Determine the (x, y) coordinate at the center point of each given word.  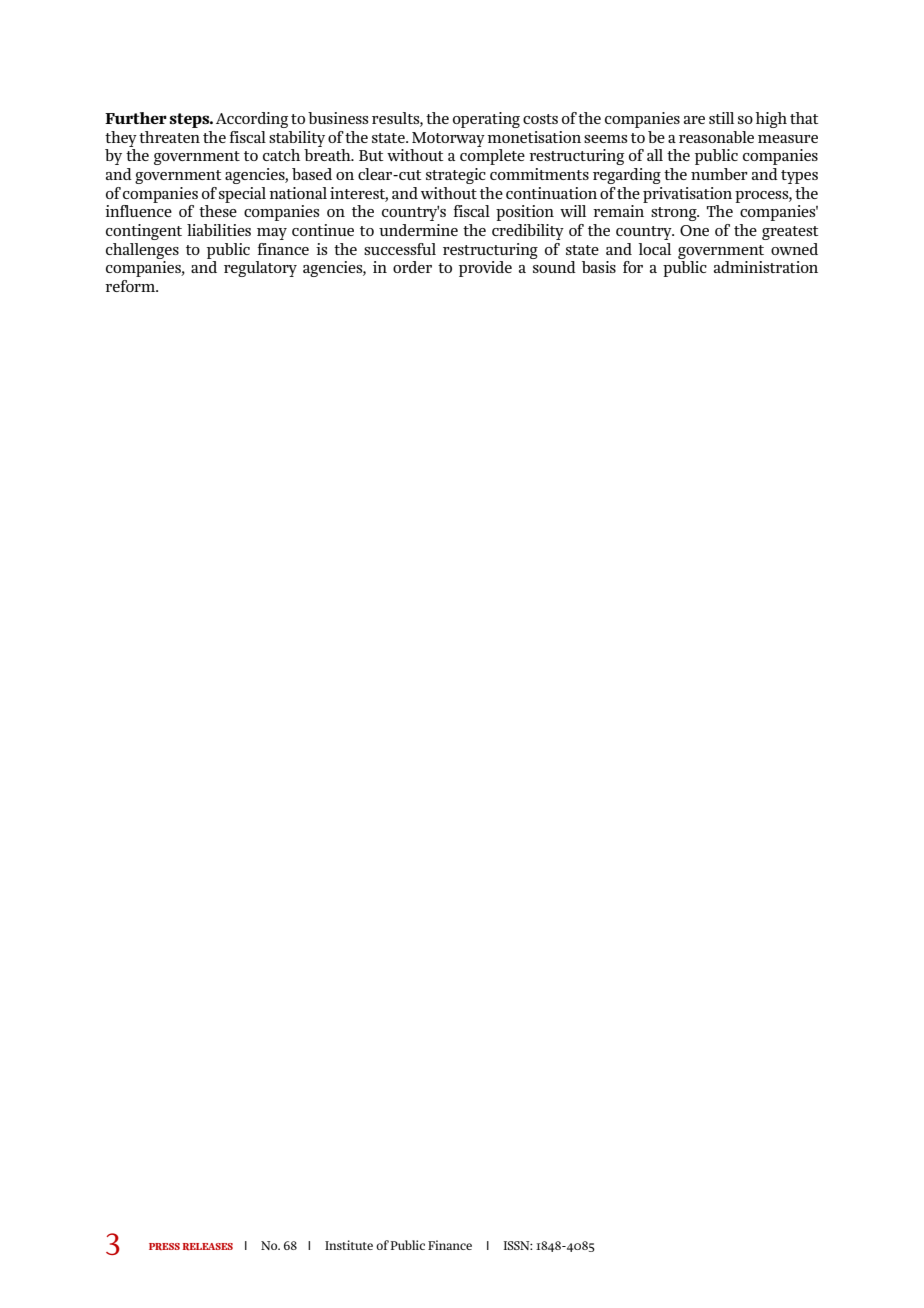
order (412, 267)
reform (131, 286)
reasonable (716, 137)
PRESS (164, 1246)
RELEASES (208, 1246)
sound (554, 267)
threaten (169, 137)
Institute (349, 1245)
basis (599, 267)
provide (485, 269)
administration (766, 267)
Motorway (448, 139)
